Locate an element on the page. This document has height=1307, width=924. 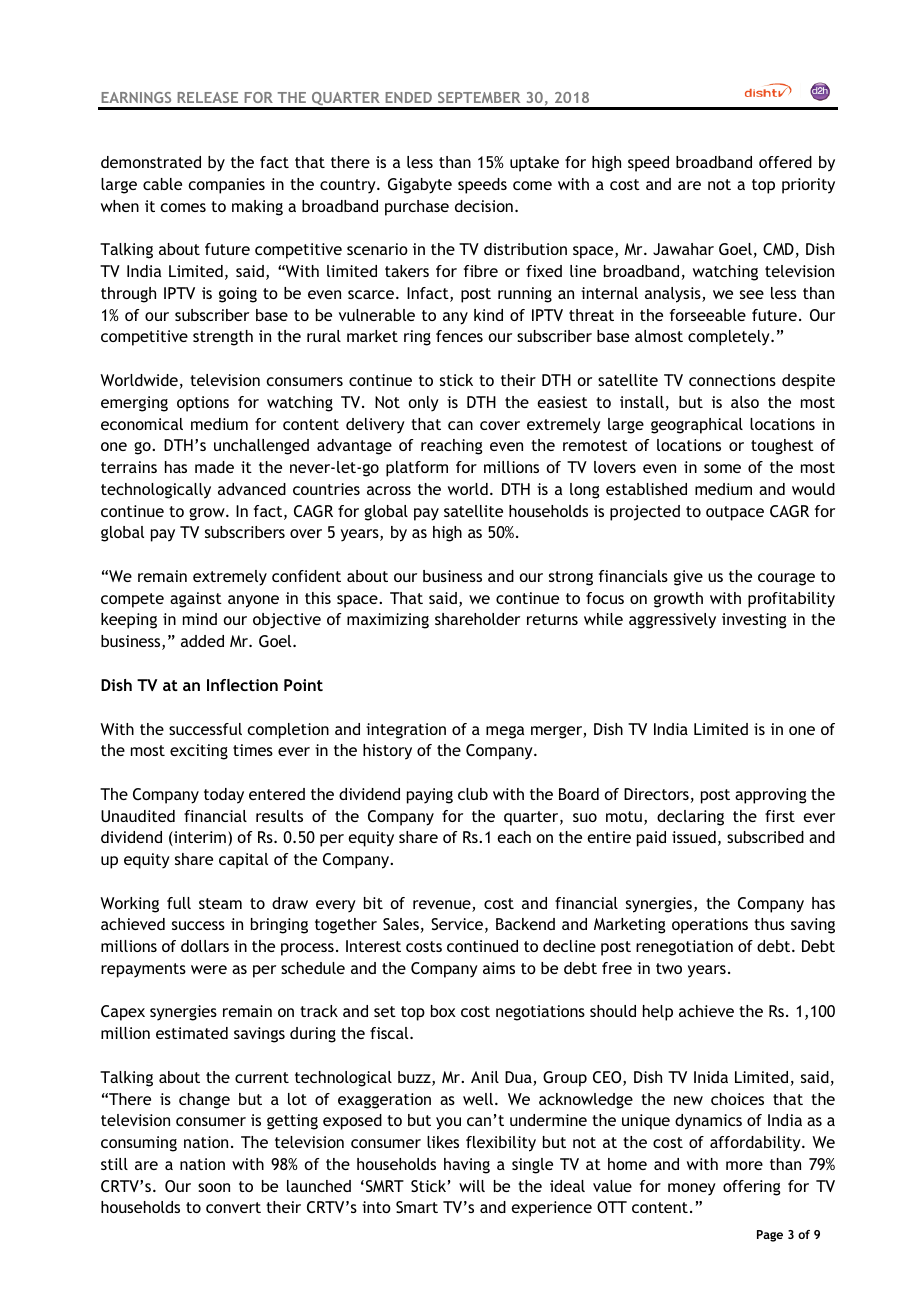
money is located at coordinates (692, 1189).
